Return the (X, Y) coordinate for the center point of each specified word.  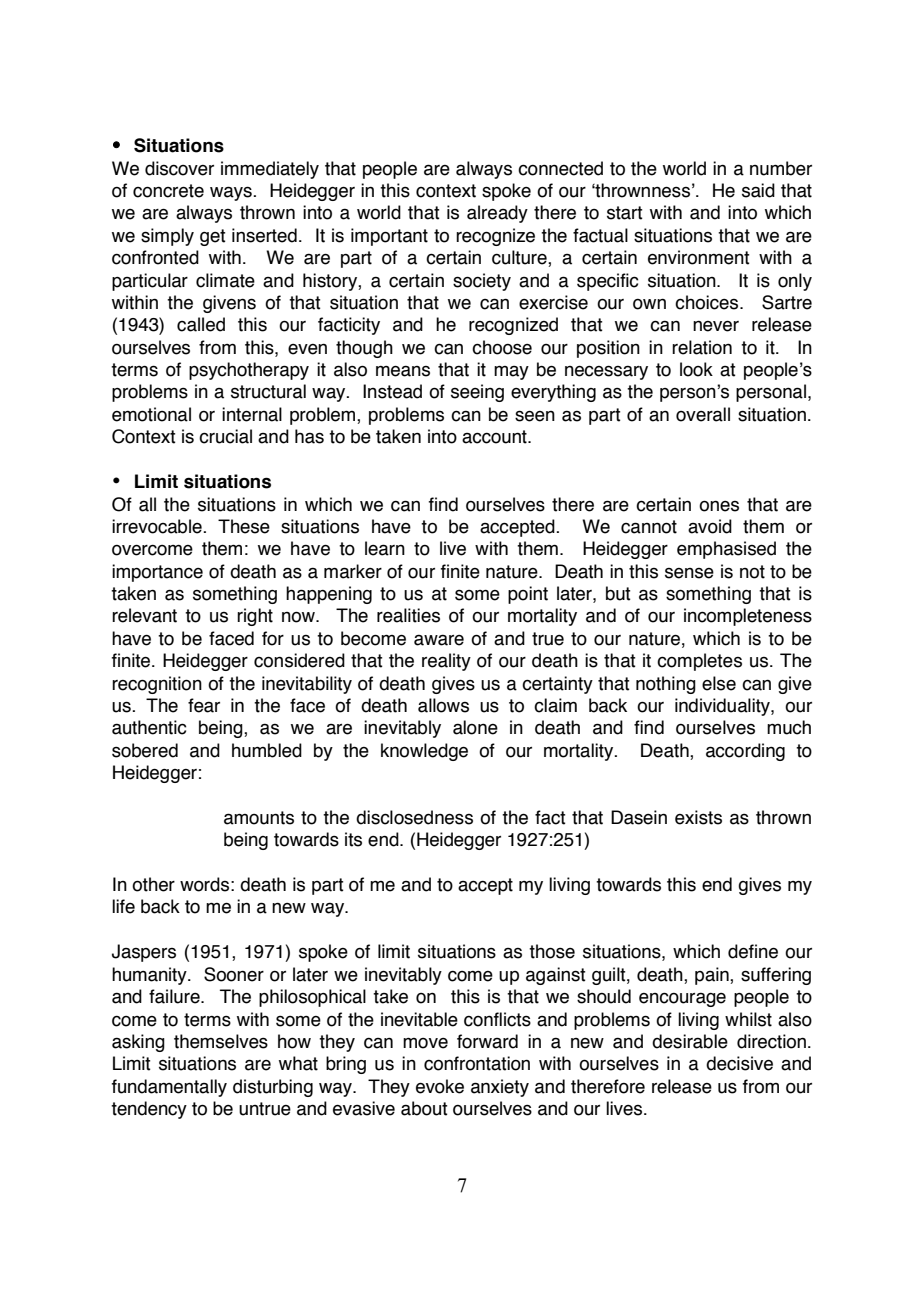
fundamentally (169, 1088)
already (497, 214)
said (758, 190)
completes (699, 662)
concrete (168, 191)
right (255, 617)
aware (439, 640)
